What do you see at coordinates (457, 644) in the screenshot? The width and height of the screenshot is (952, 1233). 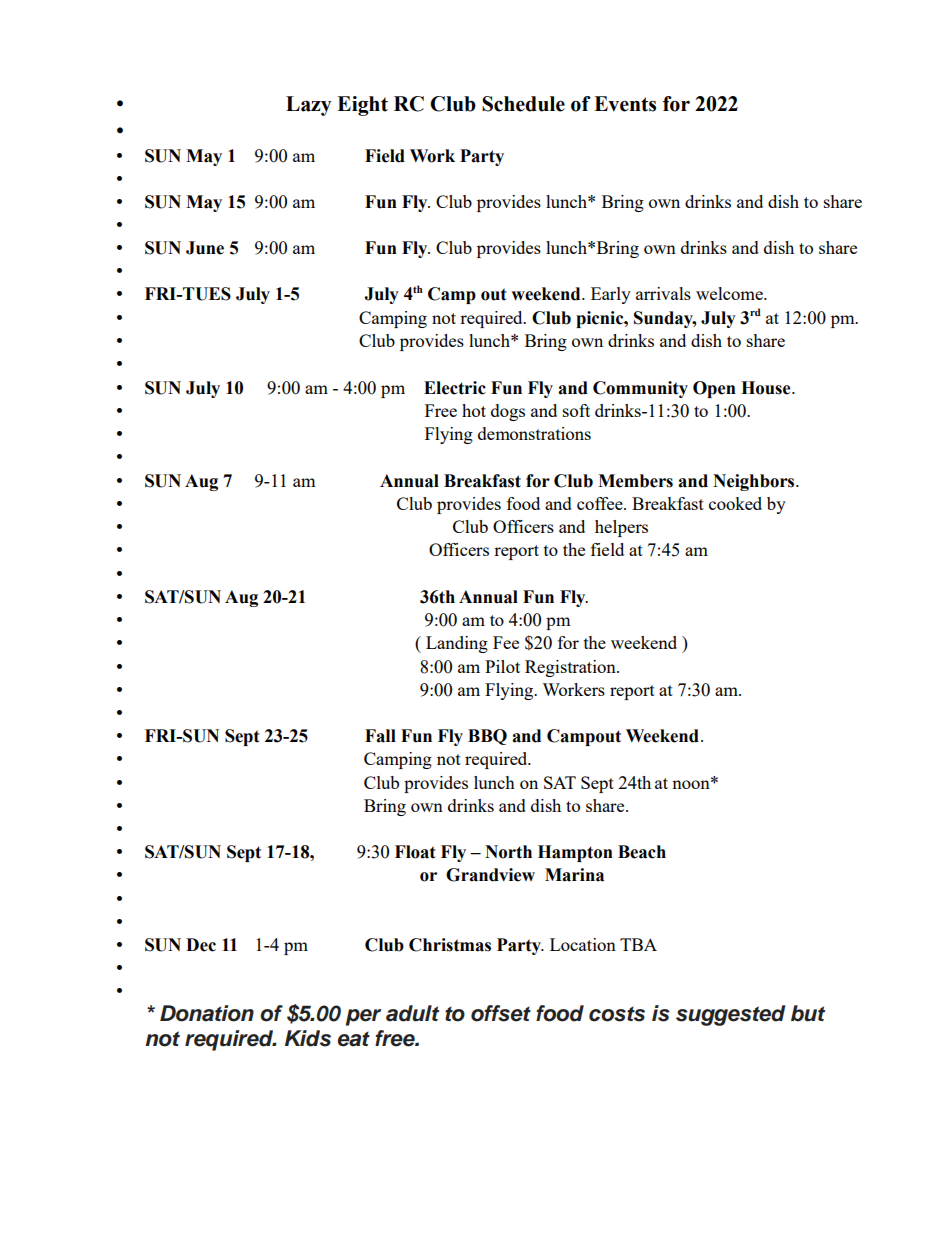 I see `Landing` at bounding box center [457, 644].
